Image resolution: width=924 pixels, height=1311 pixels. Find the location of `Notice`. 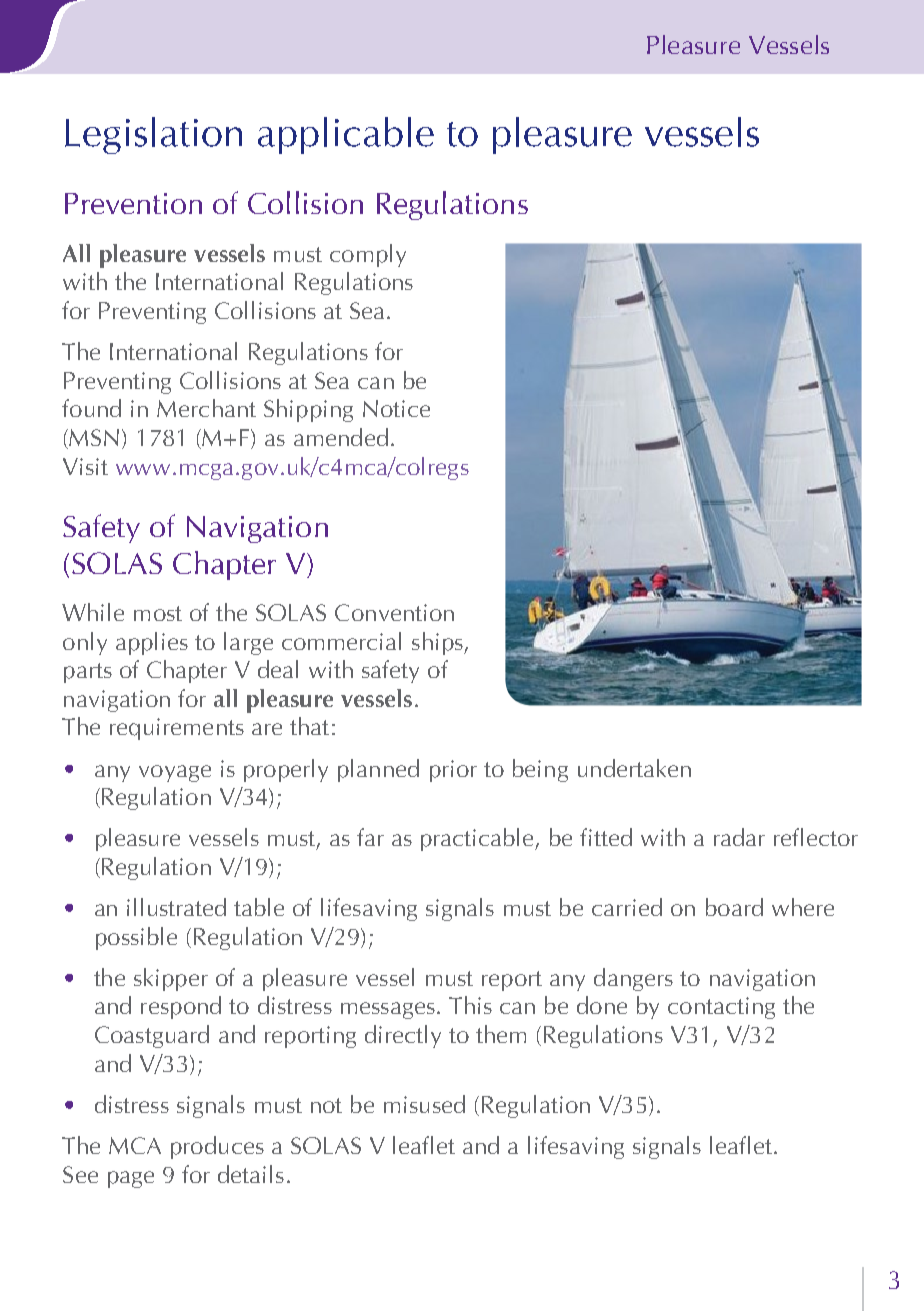

Notice is located at coordinates (396, 408).
